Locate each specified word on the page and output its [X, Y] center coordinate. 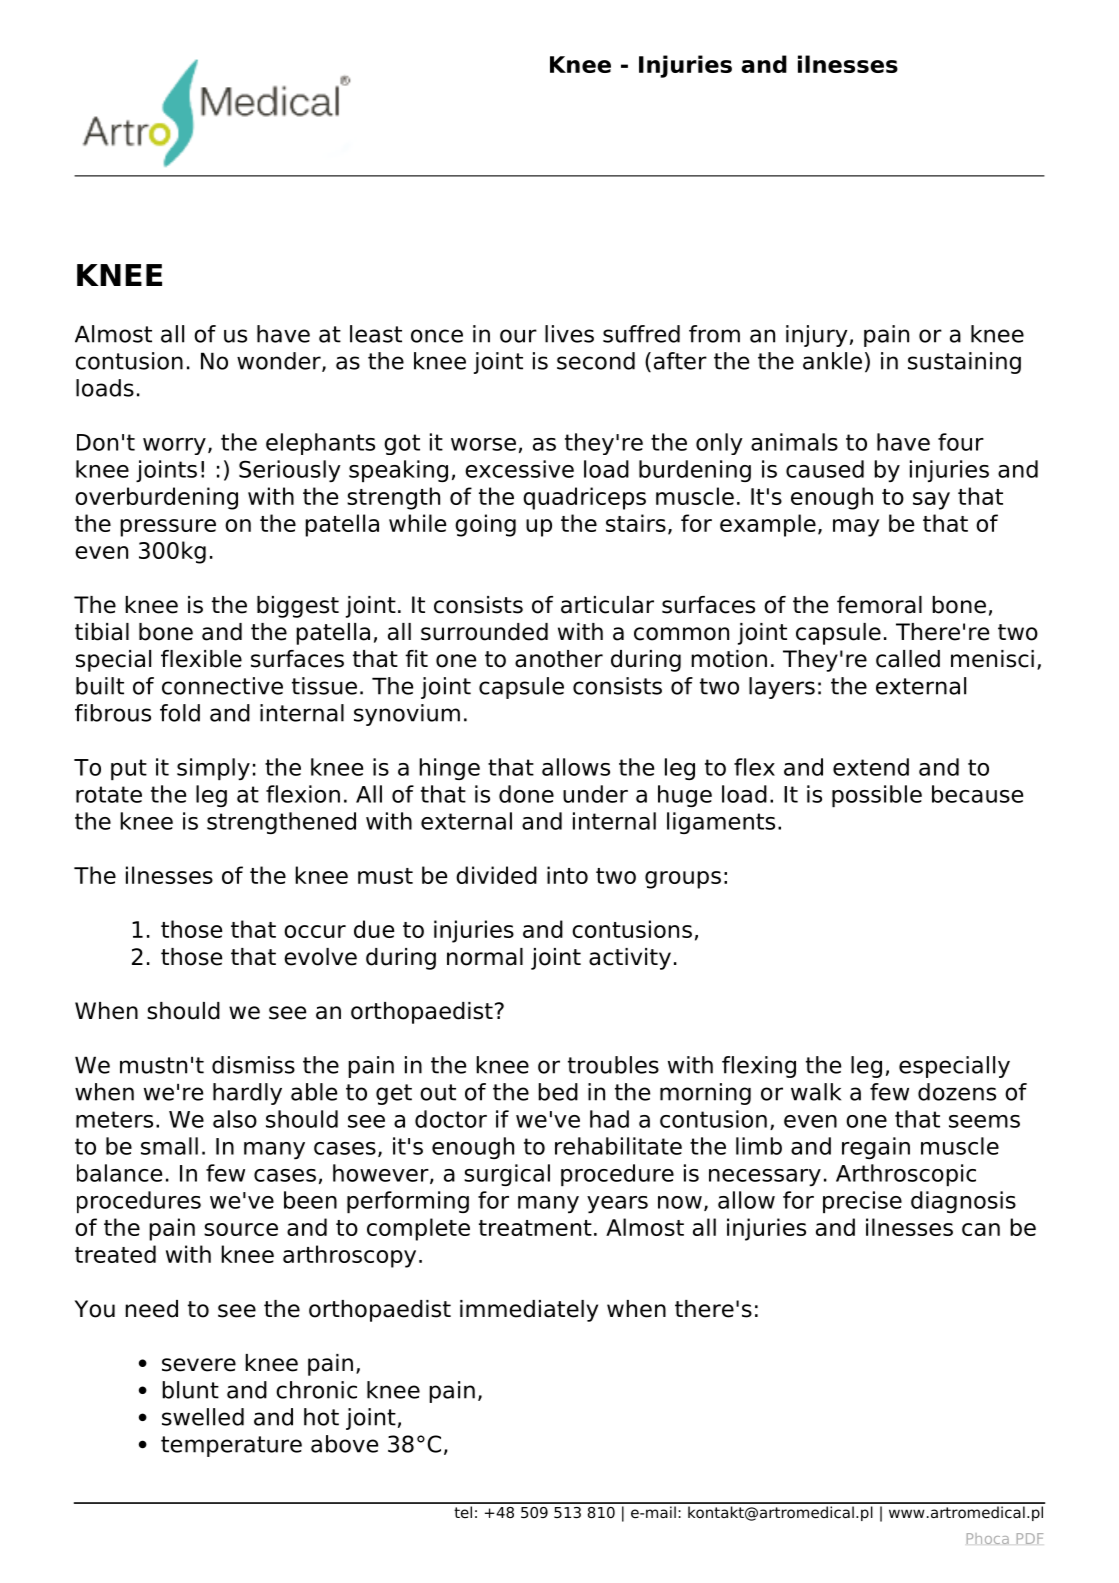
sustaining [964, 363]
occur [315, 931]
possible [877, 796]
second [596, 361]
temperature [231, 1446]
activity [630, 959]
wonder [280, 362]
